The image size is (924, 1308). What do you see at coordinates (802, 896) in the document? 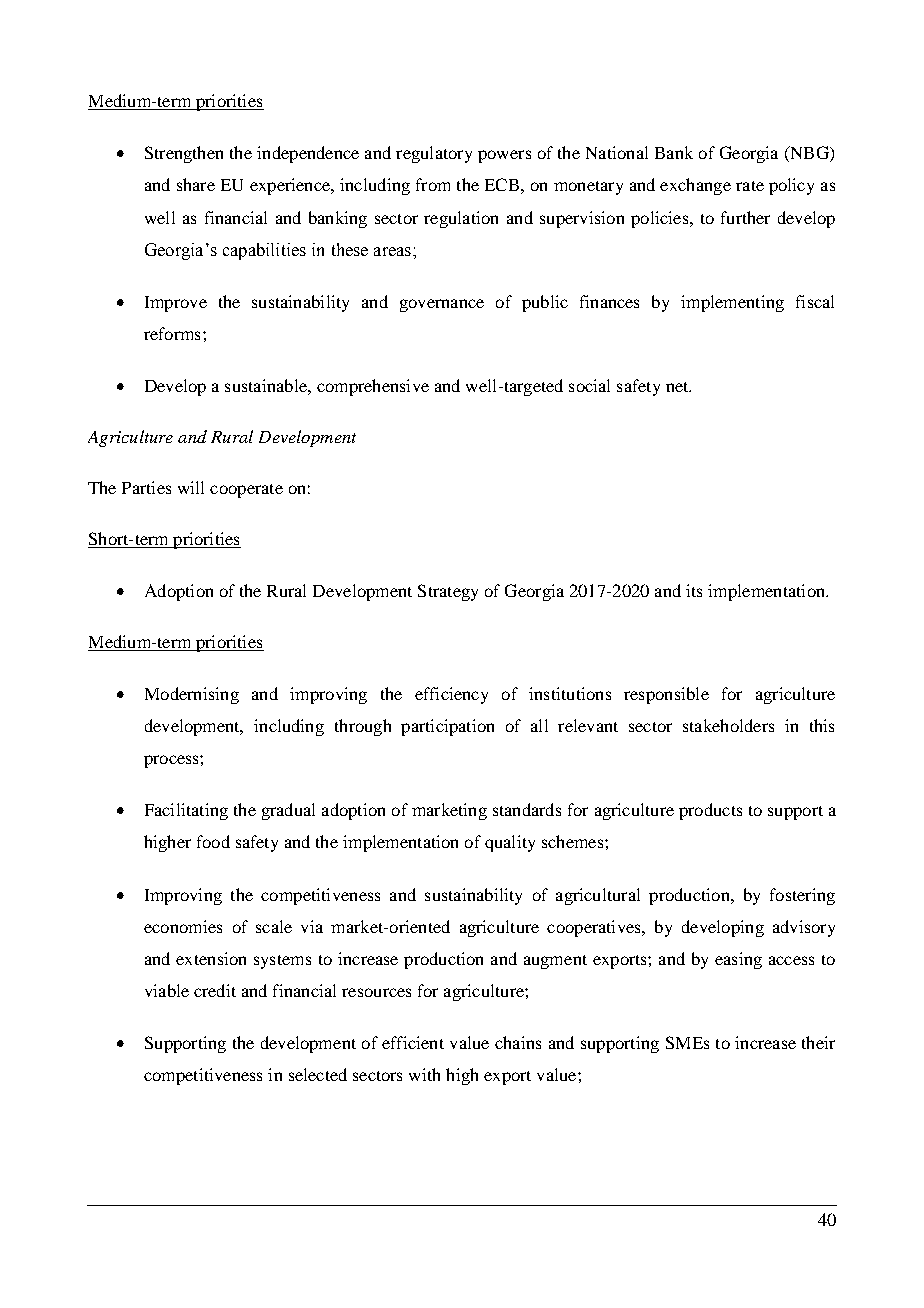
I see `fostering` at bounding box center [802, 896].
